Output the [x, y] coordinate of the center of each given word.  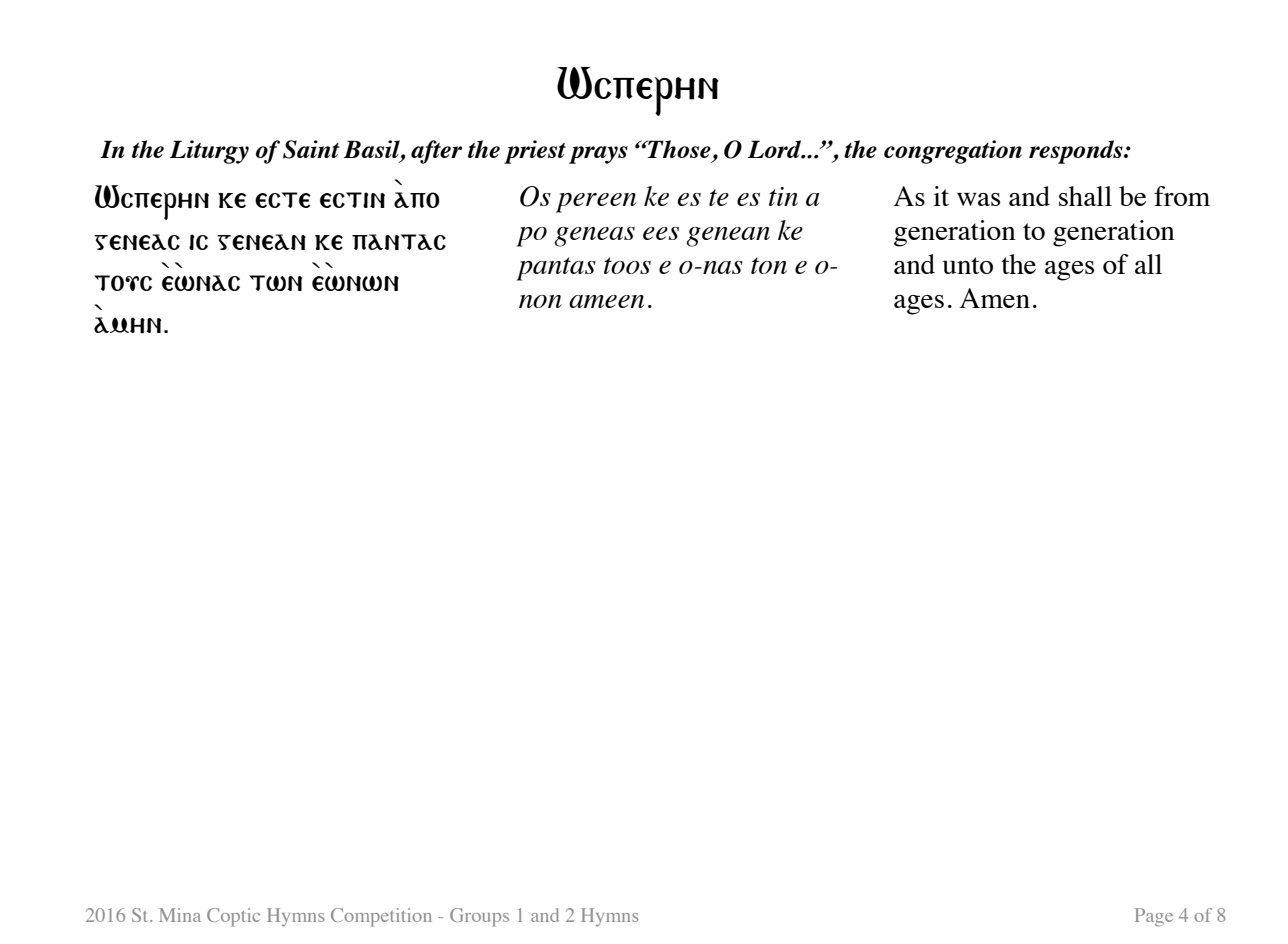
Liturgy [209, 152]
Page [1154, 917]
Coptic [233, 917]
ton [769, 265]
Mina [180, 915]
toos [627, 265]
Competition [381, 917]
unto [968, 265]
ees [661, 233]
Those [678, 149]
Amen [995, 298]
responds [1077, 152]
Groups [479, 917]
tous [123, 283]
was [978, 199]
